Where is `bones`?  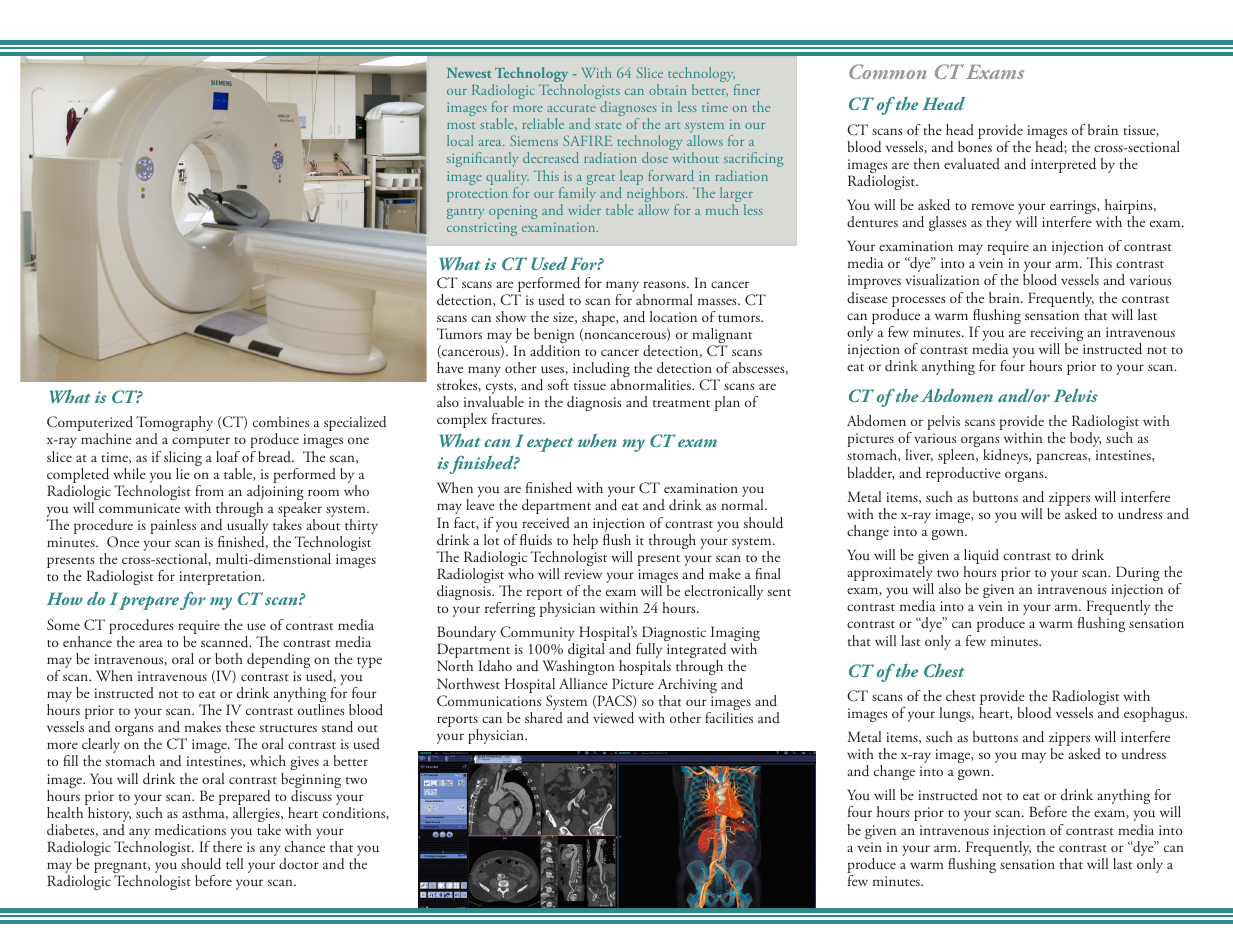 bones is located at coordinates (975, 146).
